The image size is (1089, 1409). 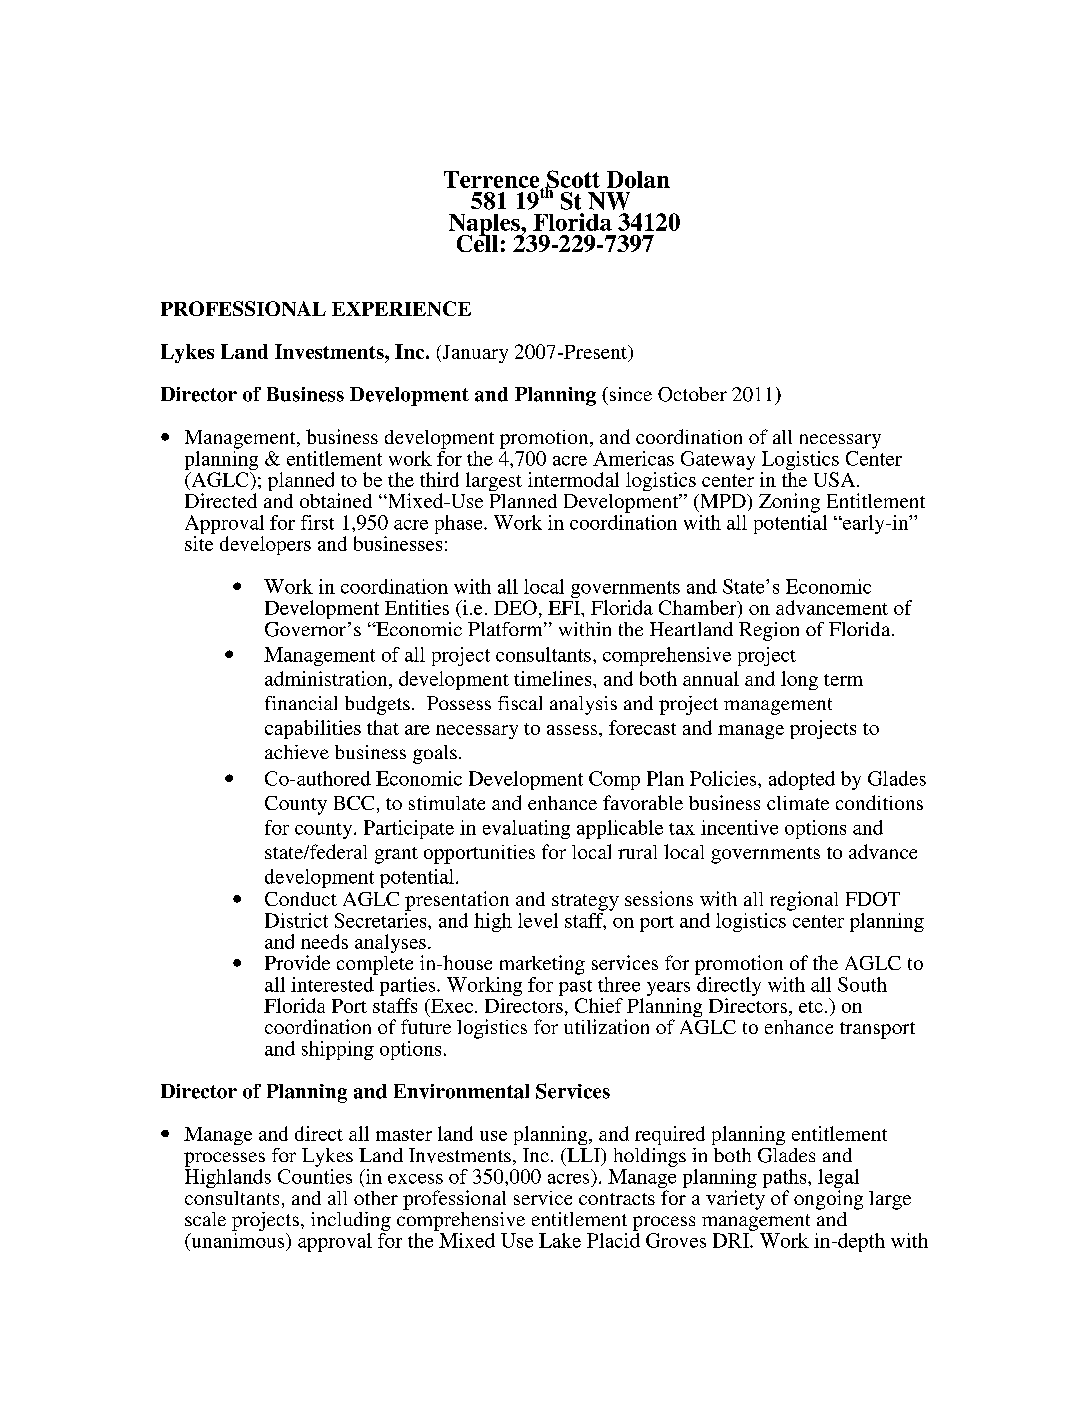 I want to click on EXPERIENCE, so click(x=401, y=308).
